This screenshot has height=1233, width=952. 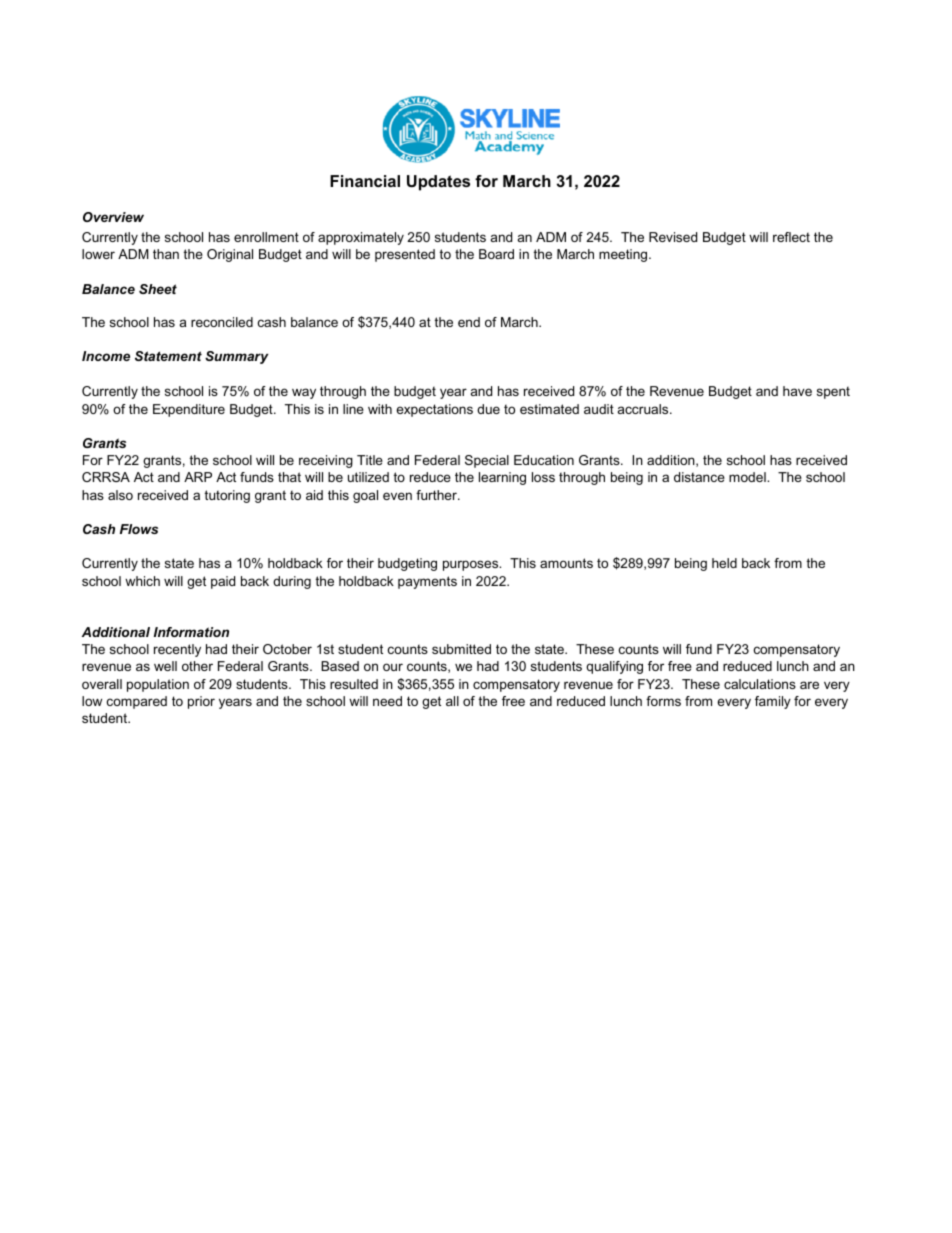 I want to click on Updates, so click(x=438, y=183).
